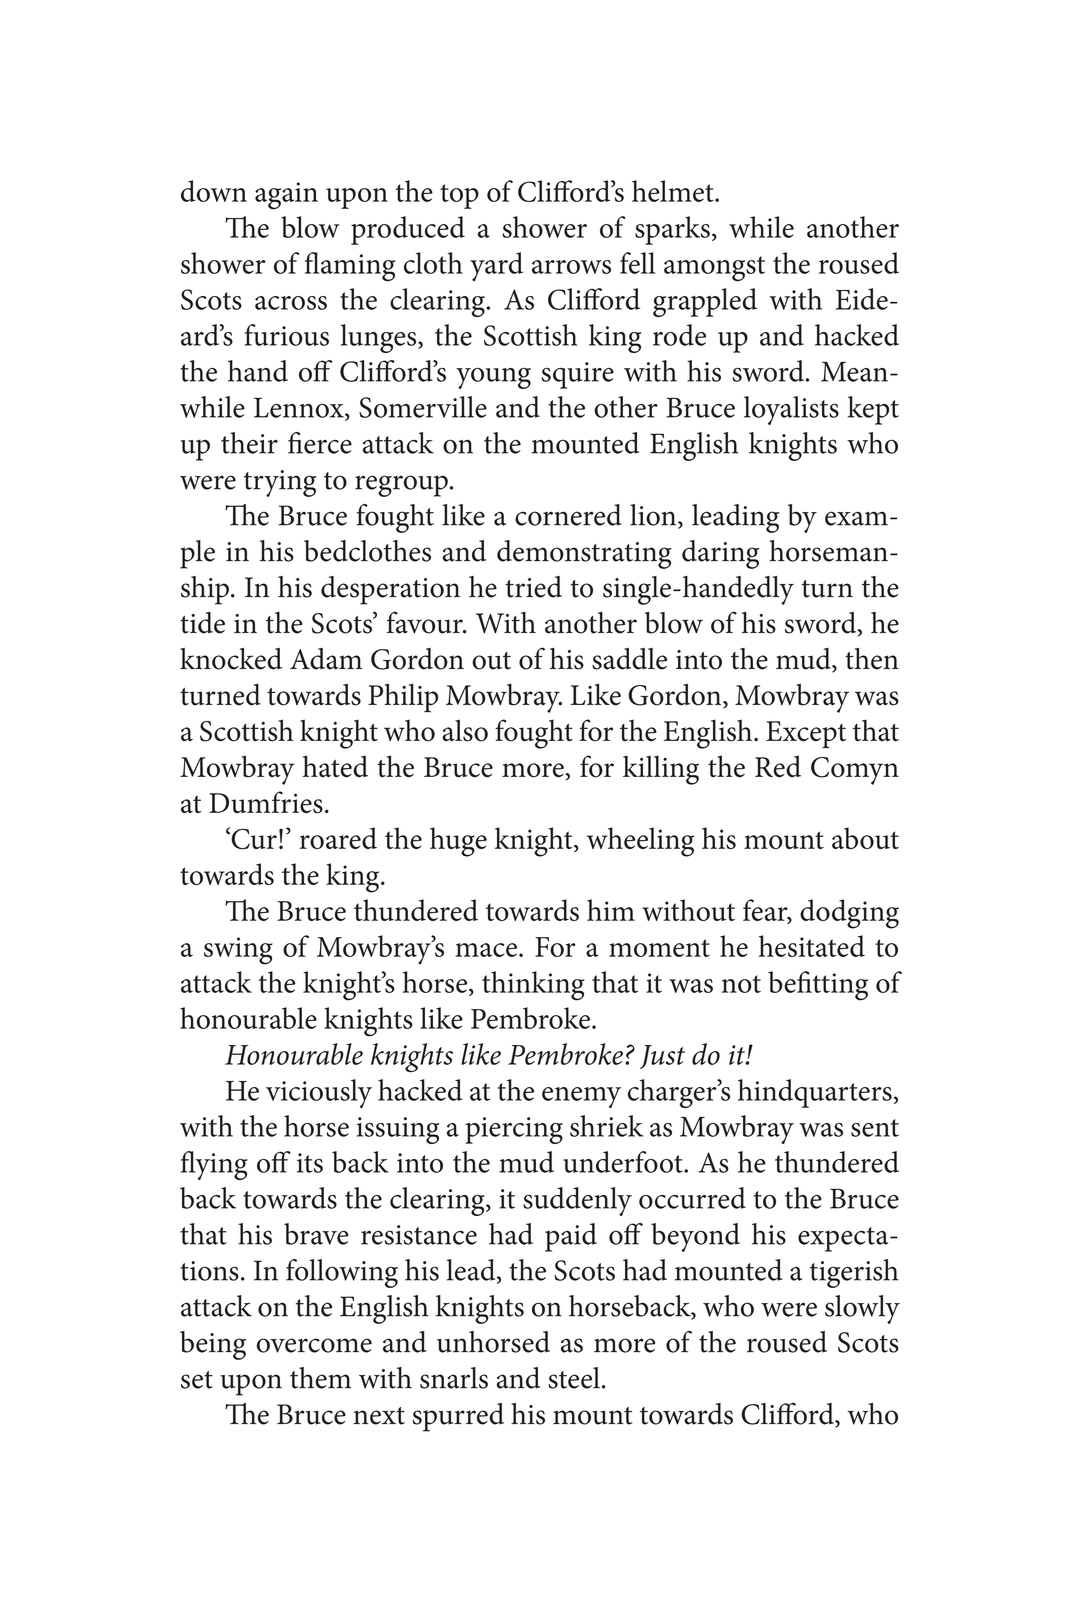  What do you see at coordinates (286, 196) in the screenshot?
I see `again` at bounding box center [286, 196].
